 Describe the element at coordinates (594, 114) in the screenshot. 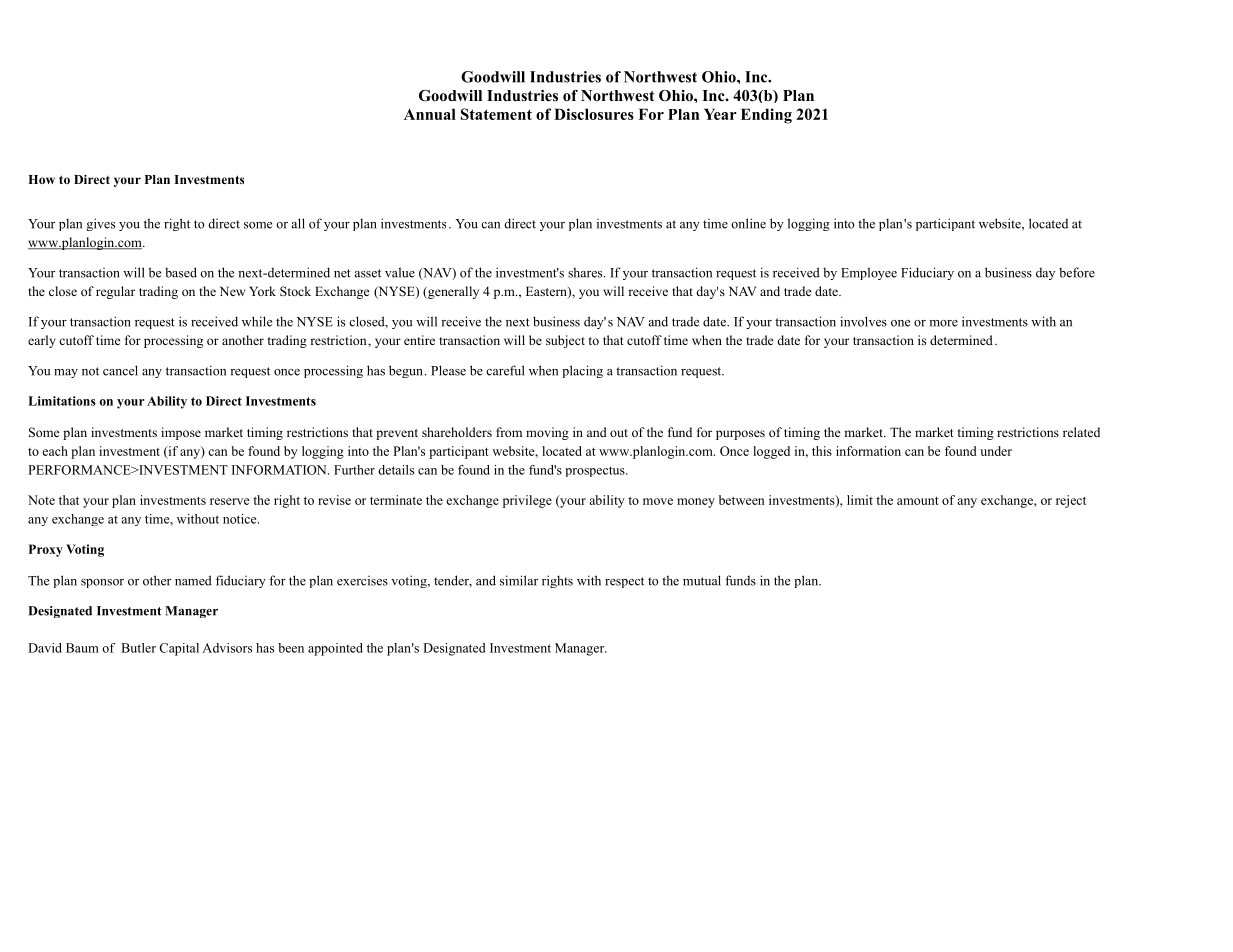

I see `Disclosures` at that location.
